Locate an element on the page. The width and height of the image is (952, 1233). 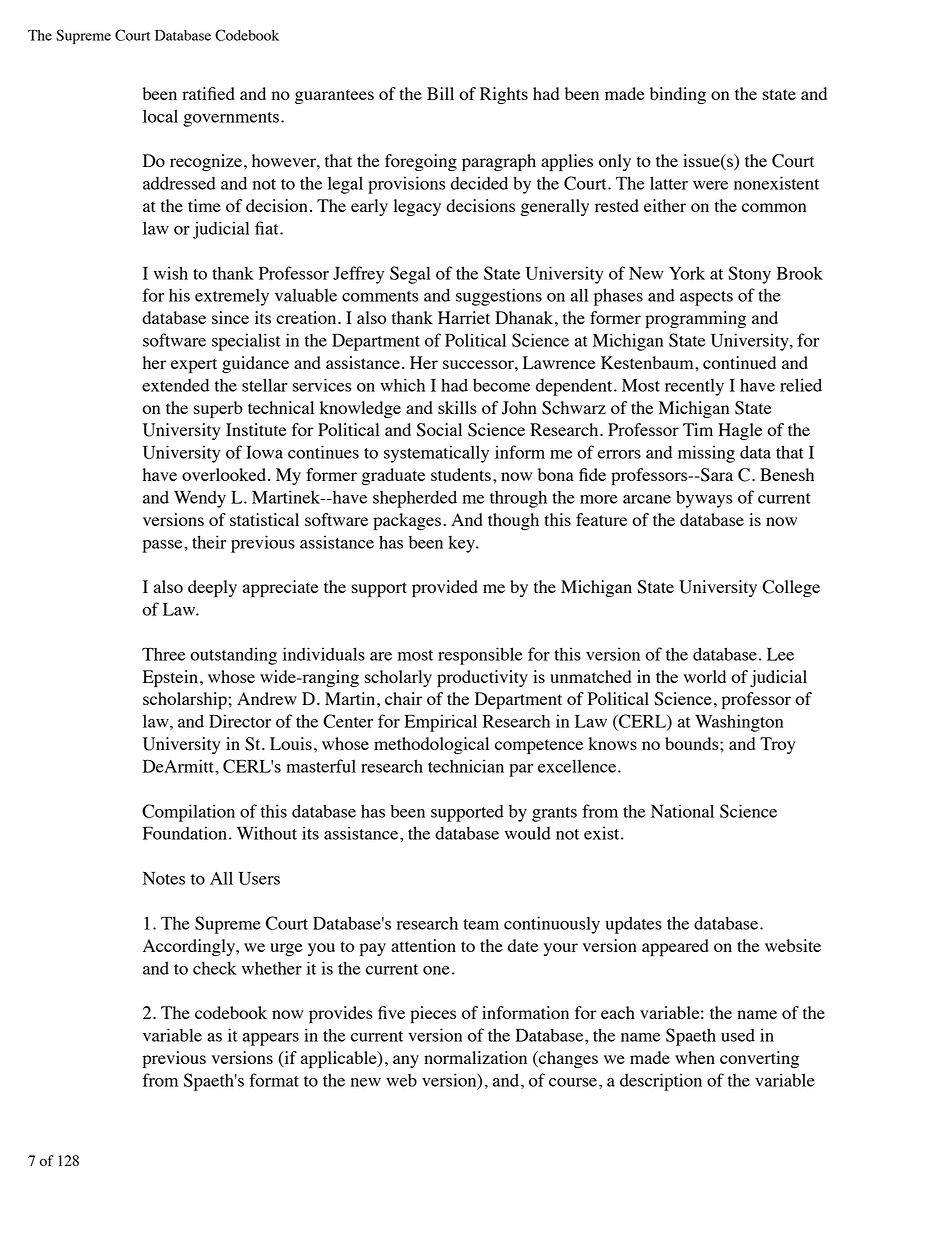
Rights is located at coordinates (504, 95).
